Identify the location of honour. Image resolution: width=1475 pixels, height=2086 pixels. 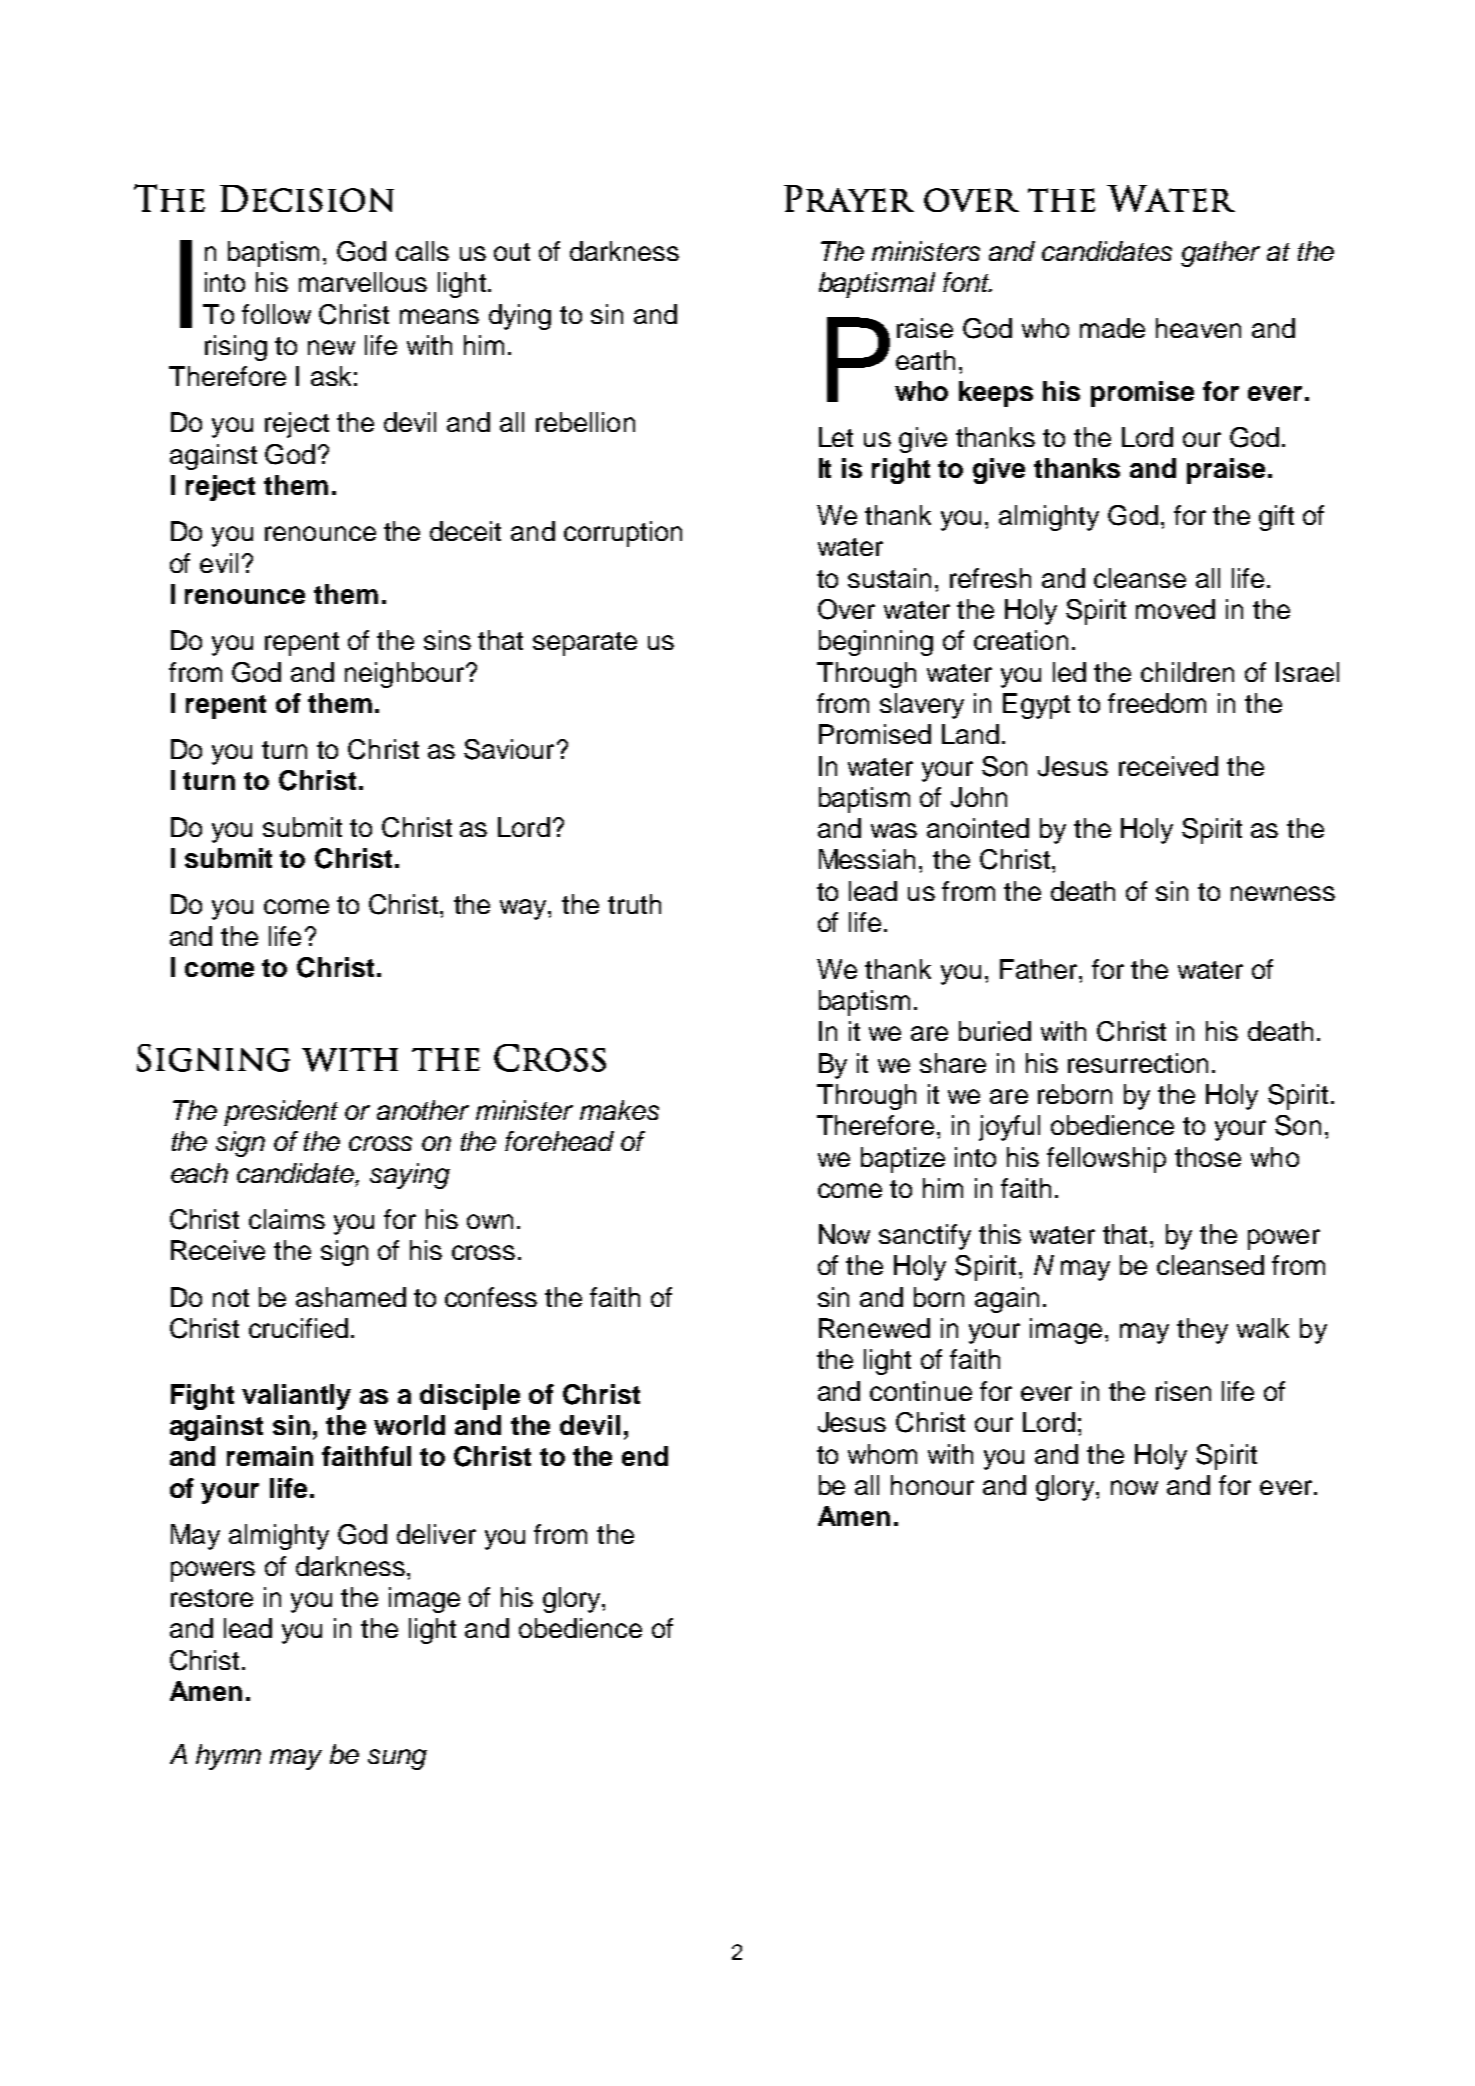
(932, 1485).
